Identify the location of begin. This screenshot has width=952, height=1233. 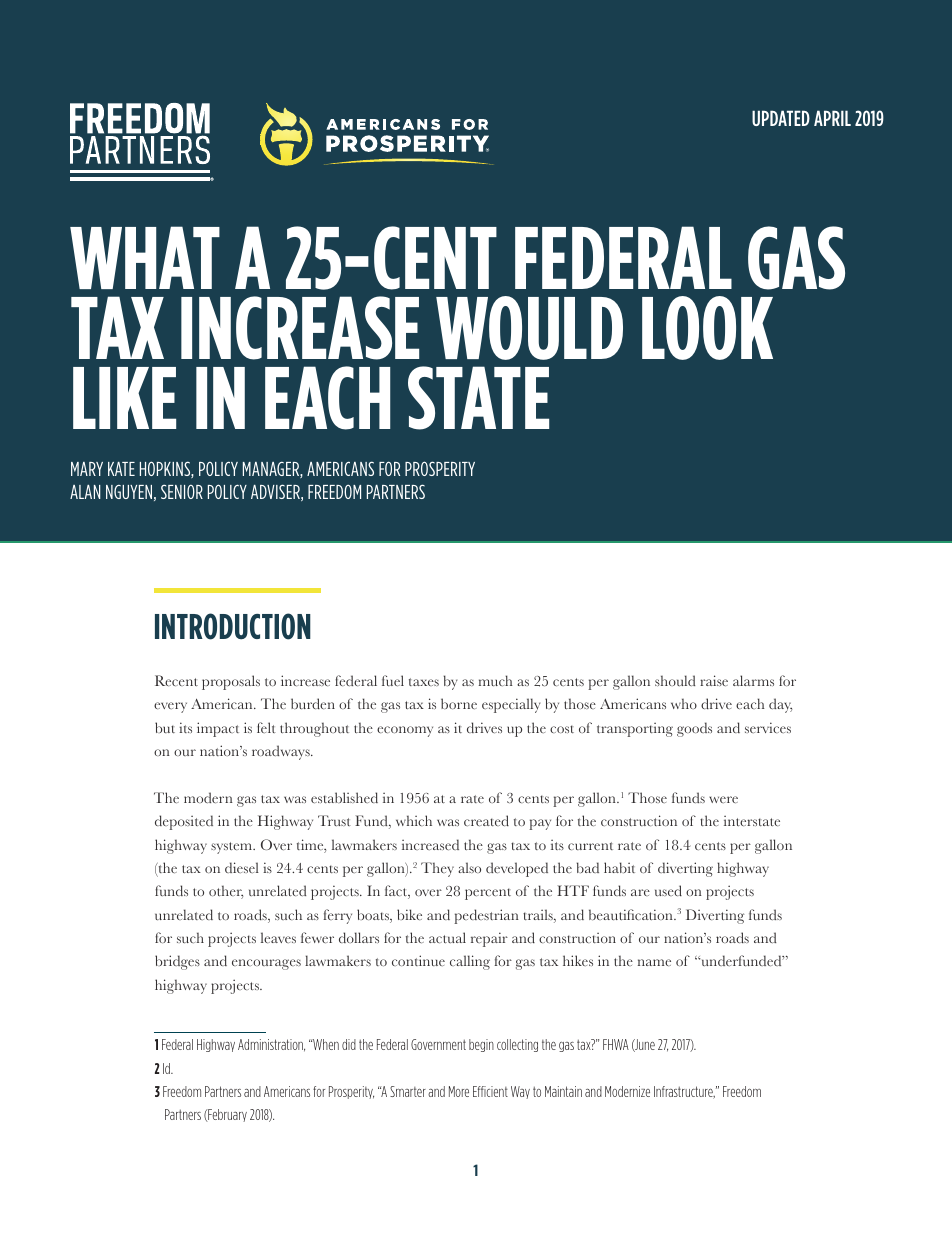
(481, 1045).
